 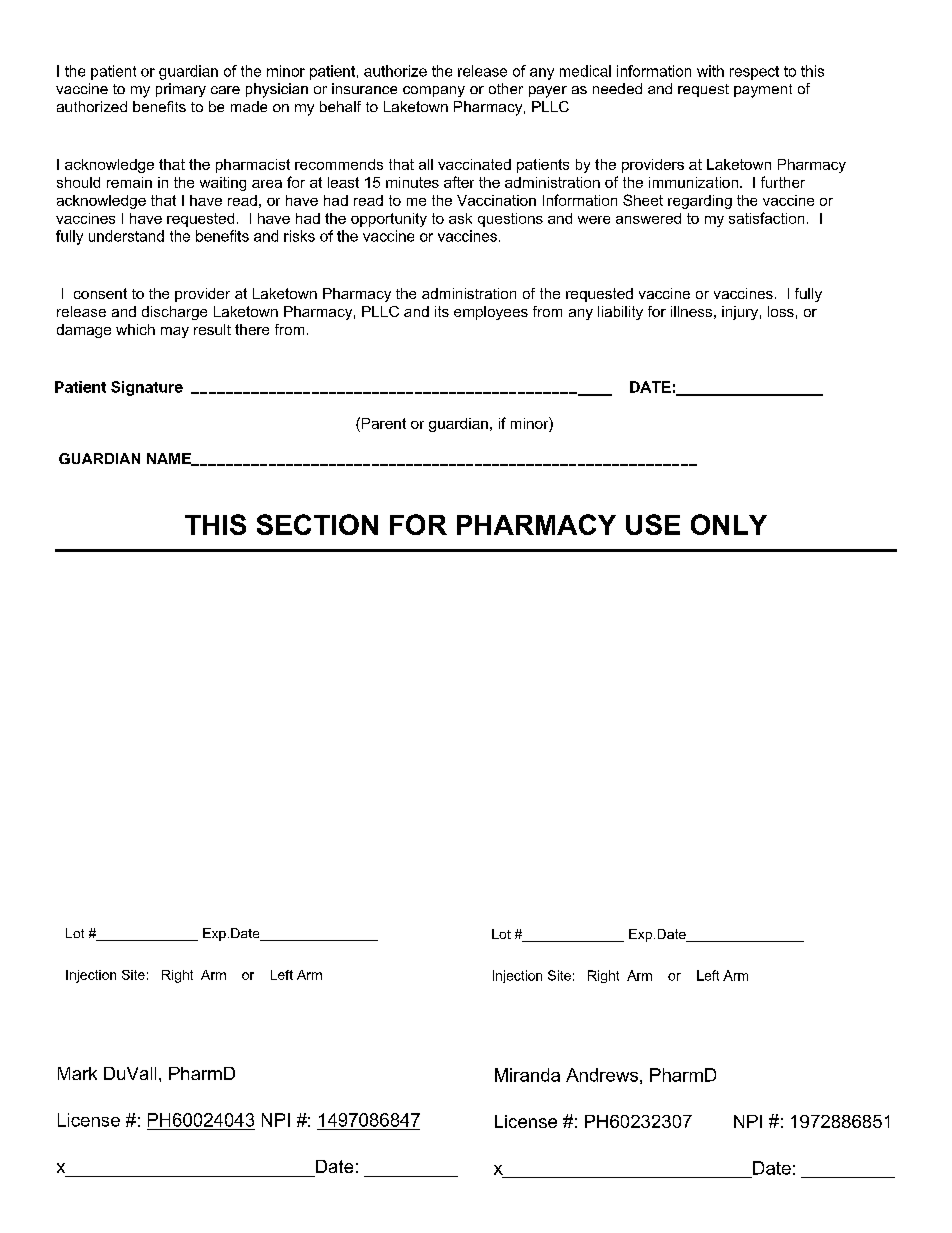 I want to click on company, so click(x=434, y=91).
